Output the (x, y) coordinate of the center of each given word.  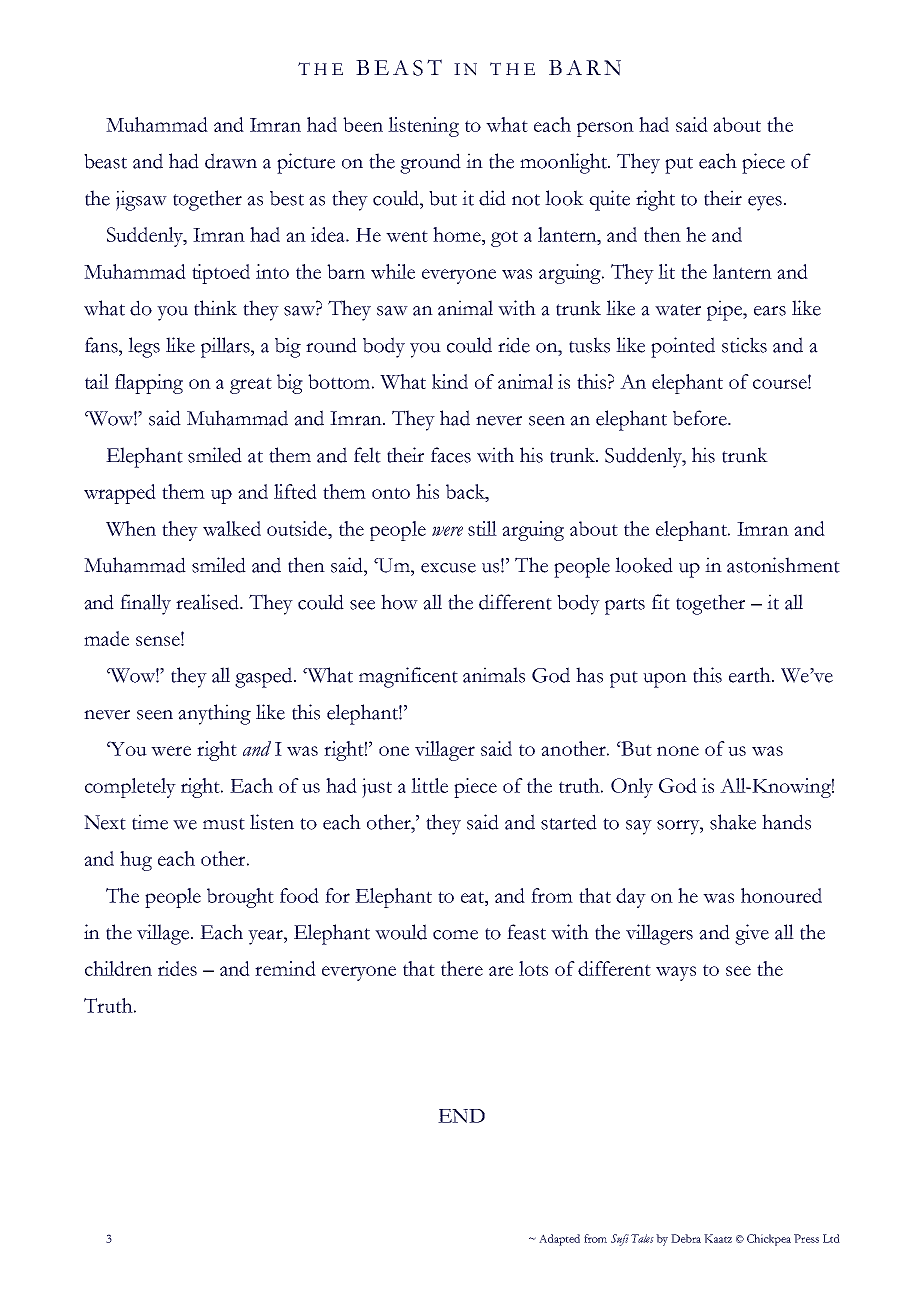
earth (751, 675)
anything (214, 714)
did (492, 198)
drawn (231, 161)
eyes (765, 203)
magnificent (408, 677)
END (461, 1116)
